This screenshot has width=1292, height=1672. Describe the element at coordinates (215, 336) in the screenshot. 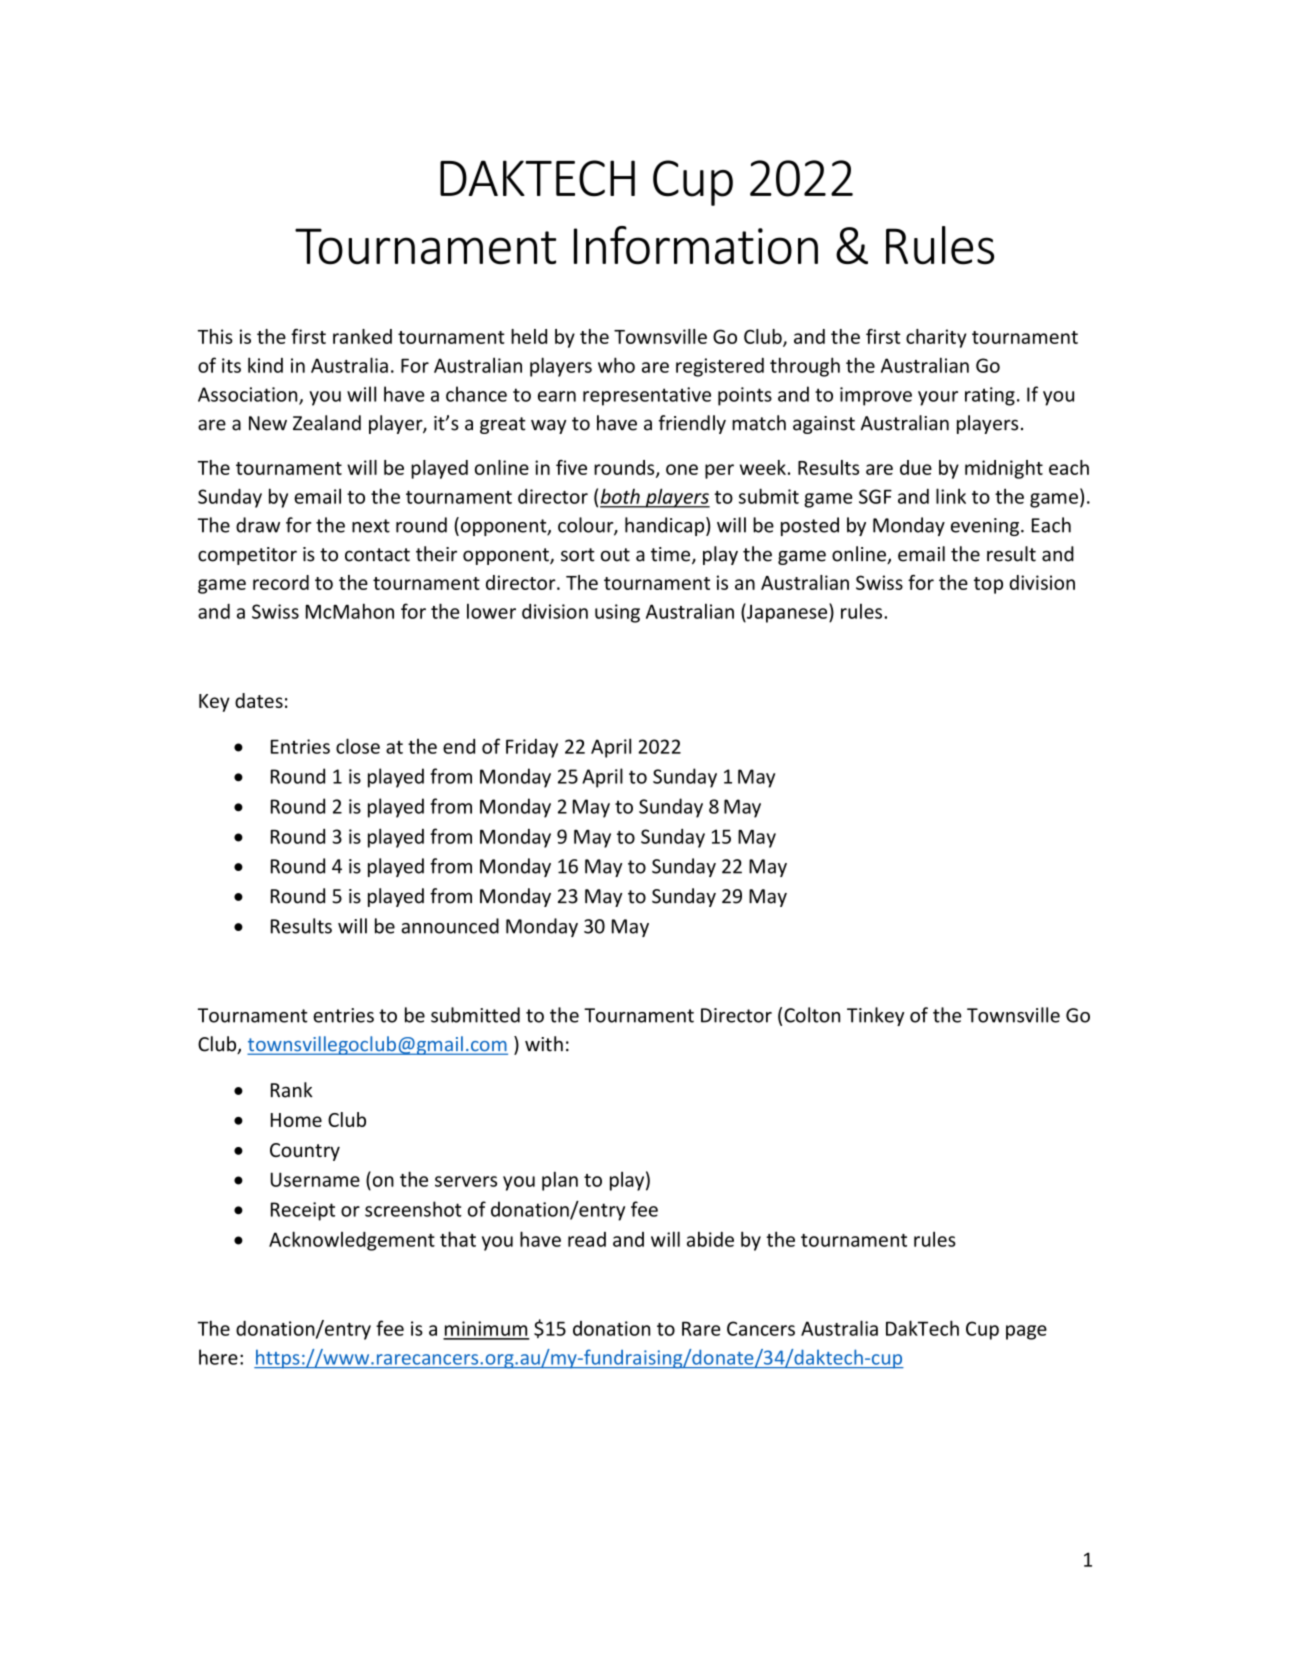

I see `This` at that location.
